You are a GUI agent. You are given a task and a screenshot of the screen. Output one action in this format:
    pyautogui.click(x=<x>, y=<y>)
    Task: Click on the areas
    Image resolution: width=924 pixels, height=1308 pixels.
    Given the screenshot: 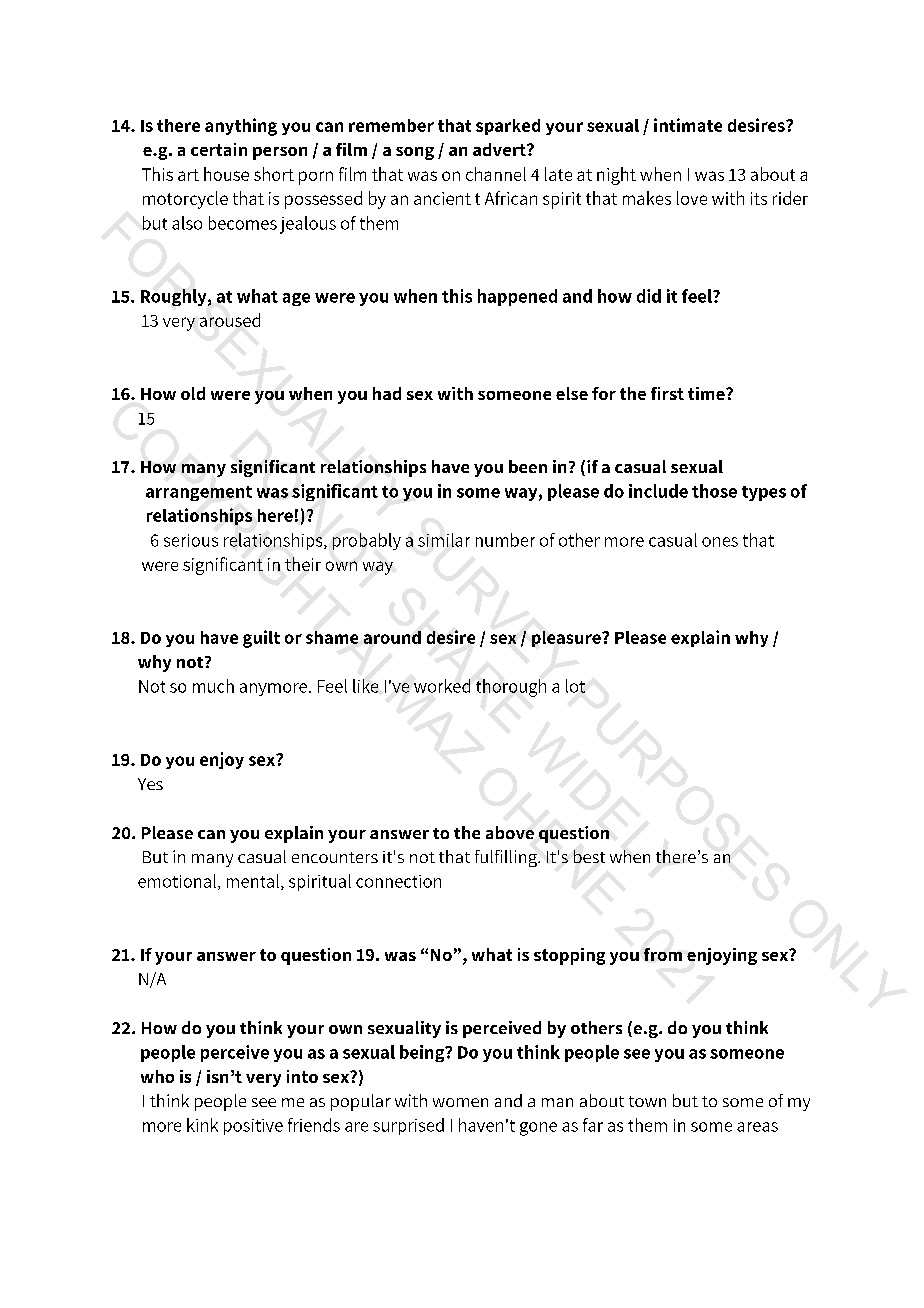 What is the action you would take?
    pyautogui.click(x=757, y=1127)
